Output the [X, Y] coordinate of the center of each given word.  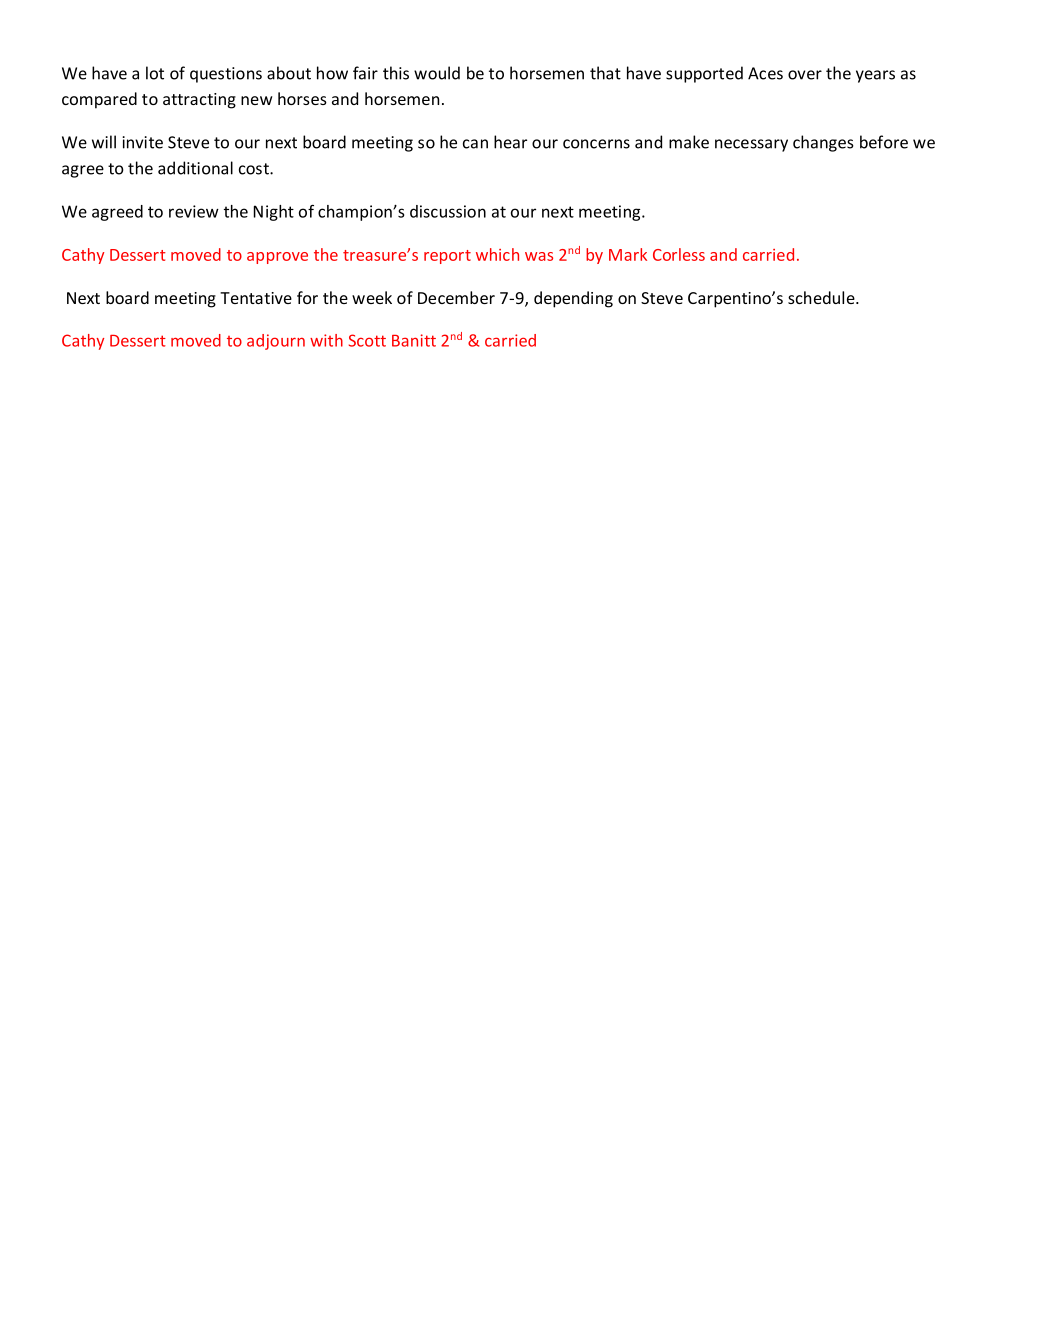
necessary [751, 145]
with [326, 340]
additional [195, 168]
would [437, 73]
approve [277, 258]
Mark [628, 254]
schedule [822, 297]
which [497, 254]
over [805, 75]
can [475, 144]
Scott [367, 340]
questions [226, 75]
